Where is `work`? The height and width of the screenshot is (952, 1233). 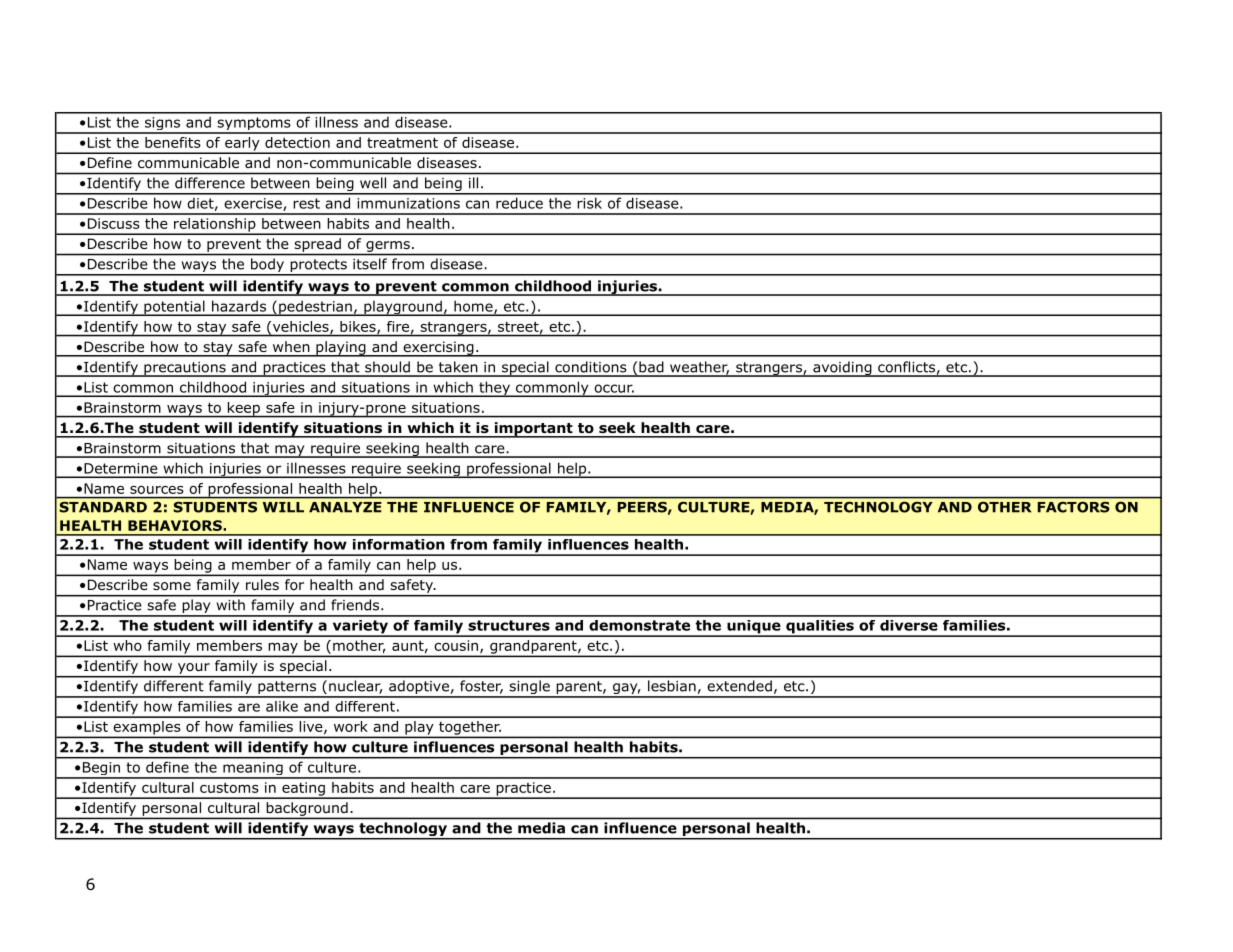
work is located at coordinates (350, 726).
